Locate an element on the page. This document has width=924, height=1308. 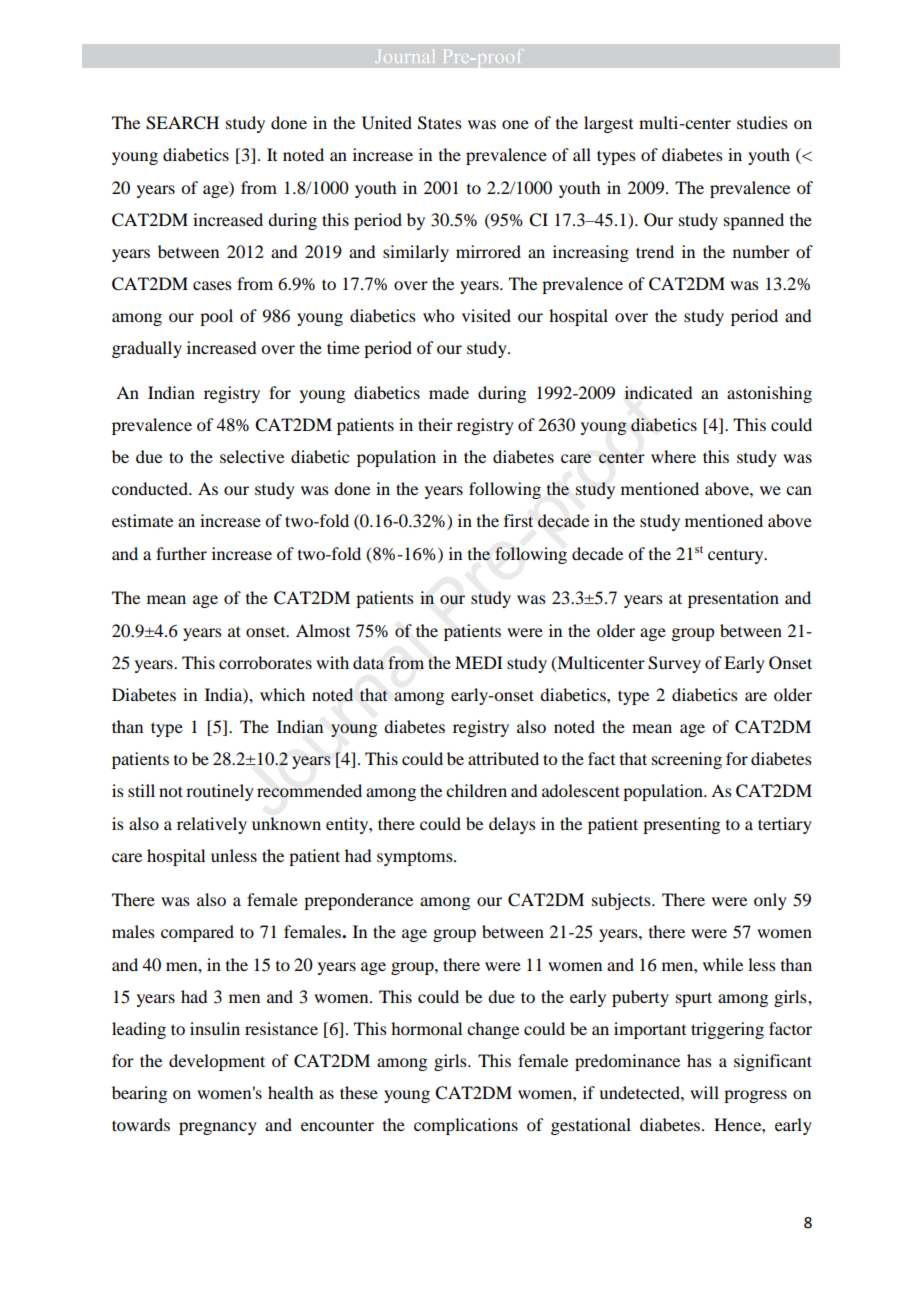
MEDI is located at coordinates (479, 662).
